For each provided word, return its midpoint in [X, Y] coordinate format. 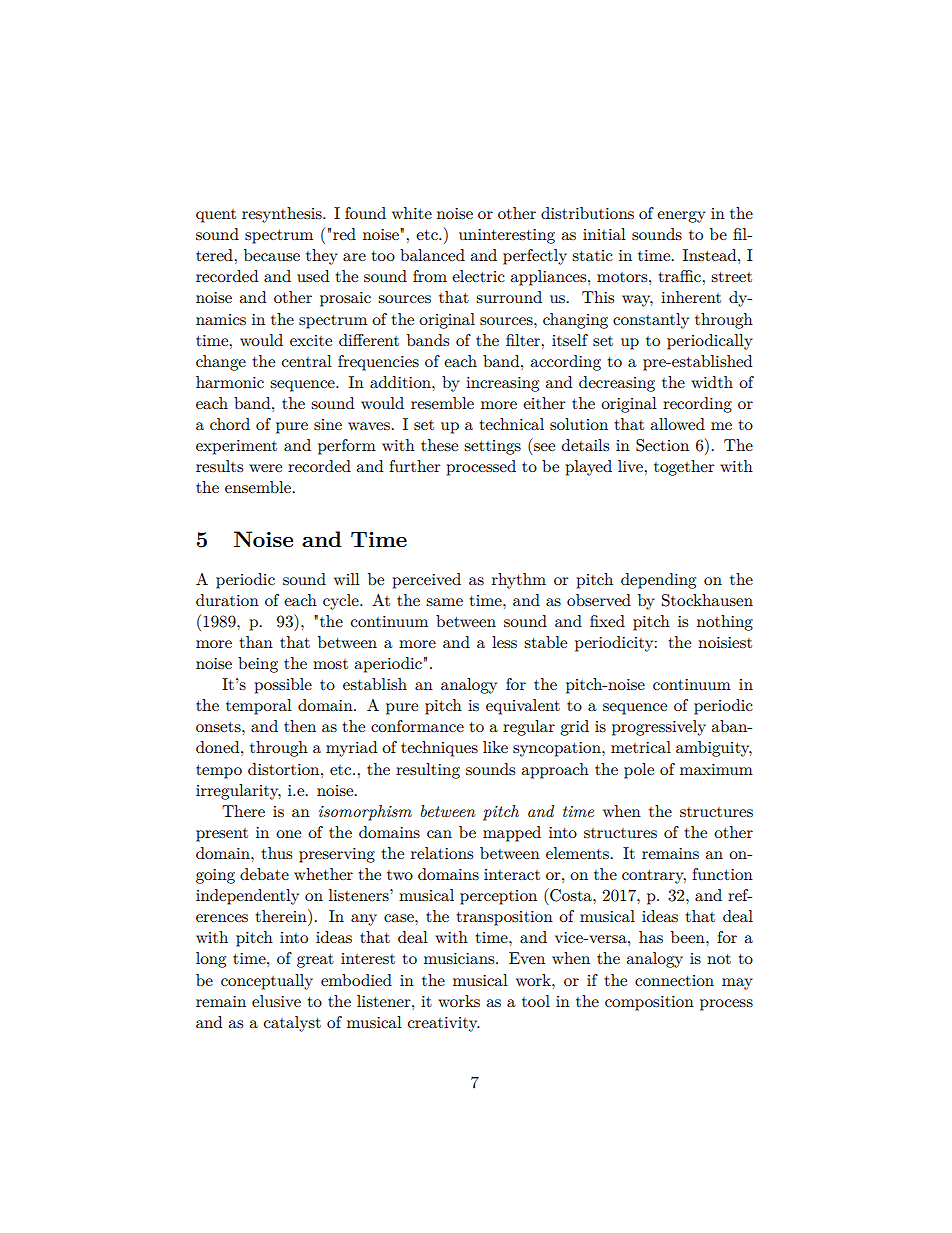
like [495, 747]
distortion [285, 769]
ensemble [258, 487]
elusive [276, 1001]
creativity [444, 1024]
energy [681, 217]
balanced [432, 255]
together [684, 468]
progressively [659, 728]
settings [492, 447]
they [322, 257]
